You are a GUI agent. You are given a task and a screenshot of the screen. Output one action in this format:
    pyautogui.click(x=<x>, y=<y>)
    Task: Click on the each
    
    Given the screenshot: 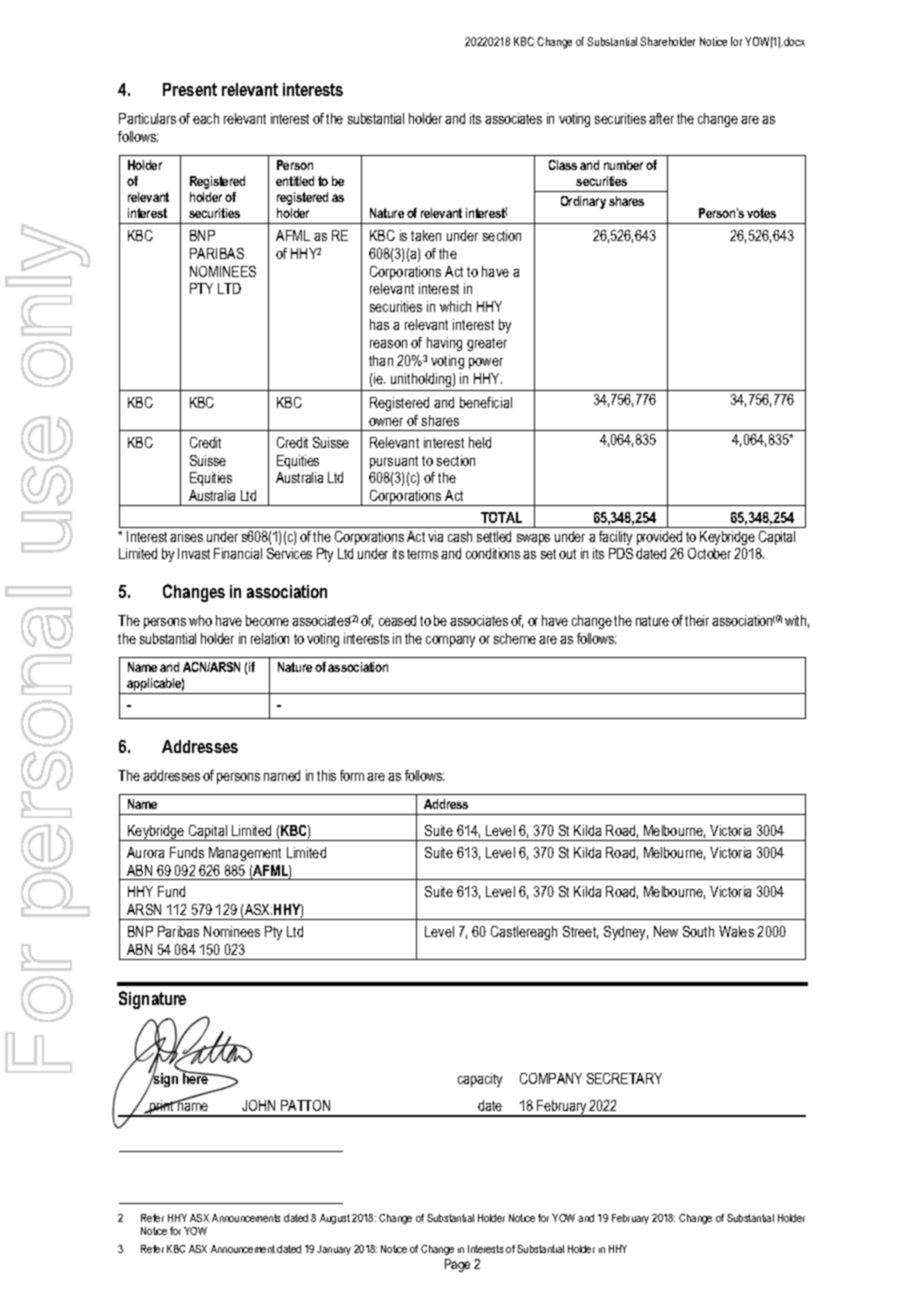 What is the action you would take?
    pyautogui.click(x=206, y=118)
